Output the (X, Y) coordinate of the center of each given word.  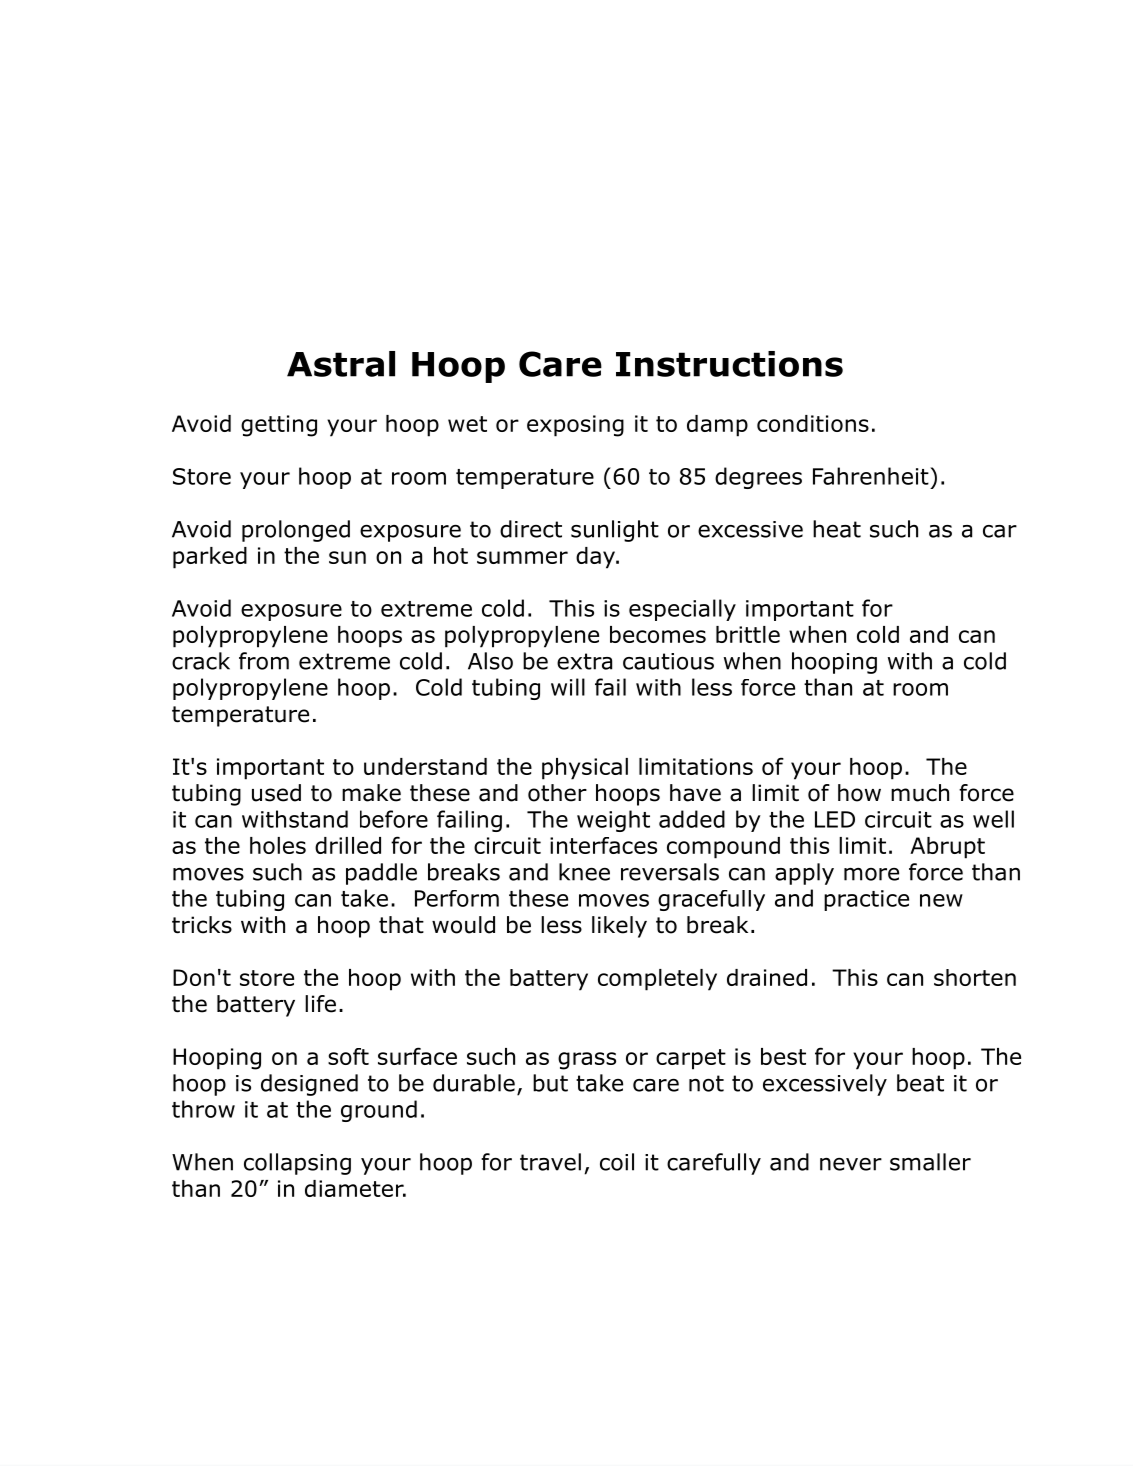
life (320, 1004)
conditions (813, 423)
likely (619, 927)
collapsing (297, 1164)
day (596, 558)
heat (837, 529)
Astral (341, 364)
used (276, 793)
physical (585, 769)
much (920, 793)
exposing (575, 426)
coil (617, 1162)
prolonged (296, 531)
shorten (975, 977)
